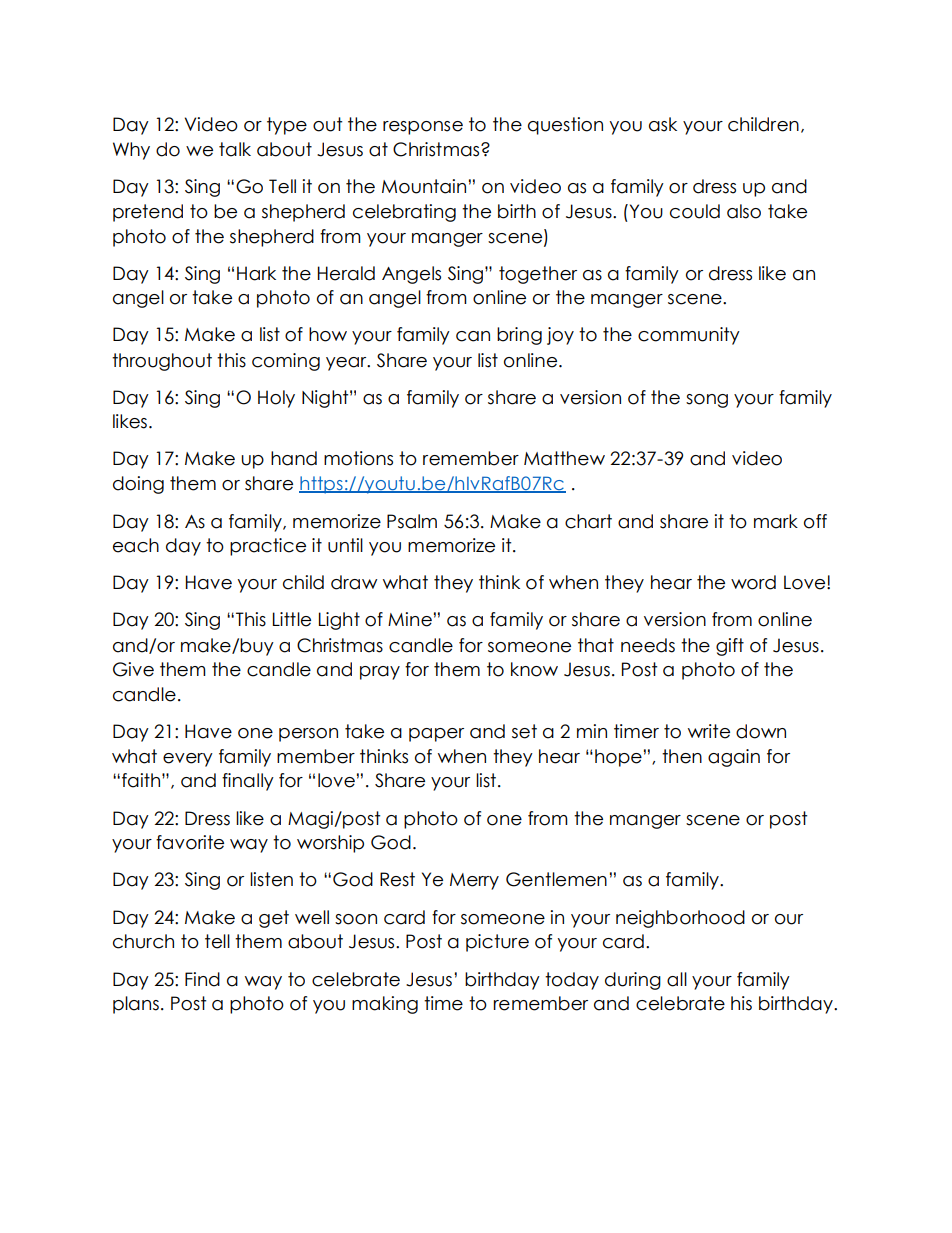 The height and width of the document is (1233, 952). I want to click on talk, so click(235, 149).
